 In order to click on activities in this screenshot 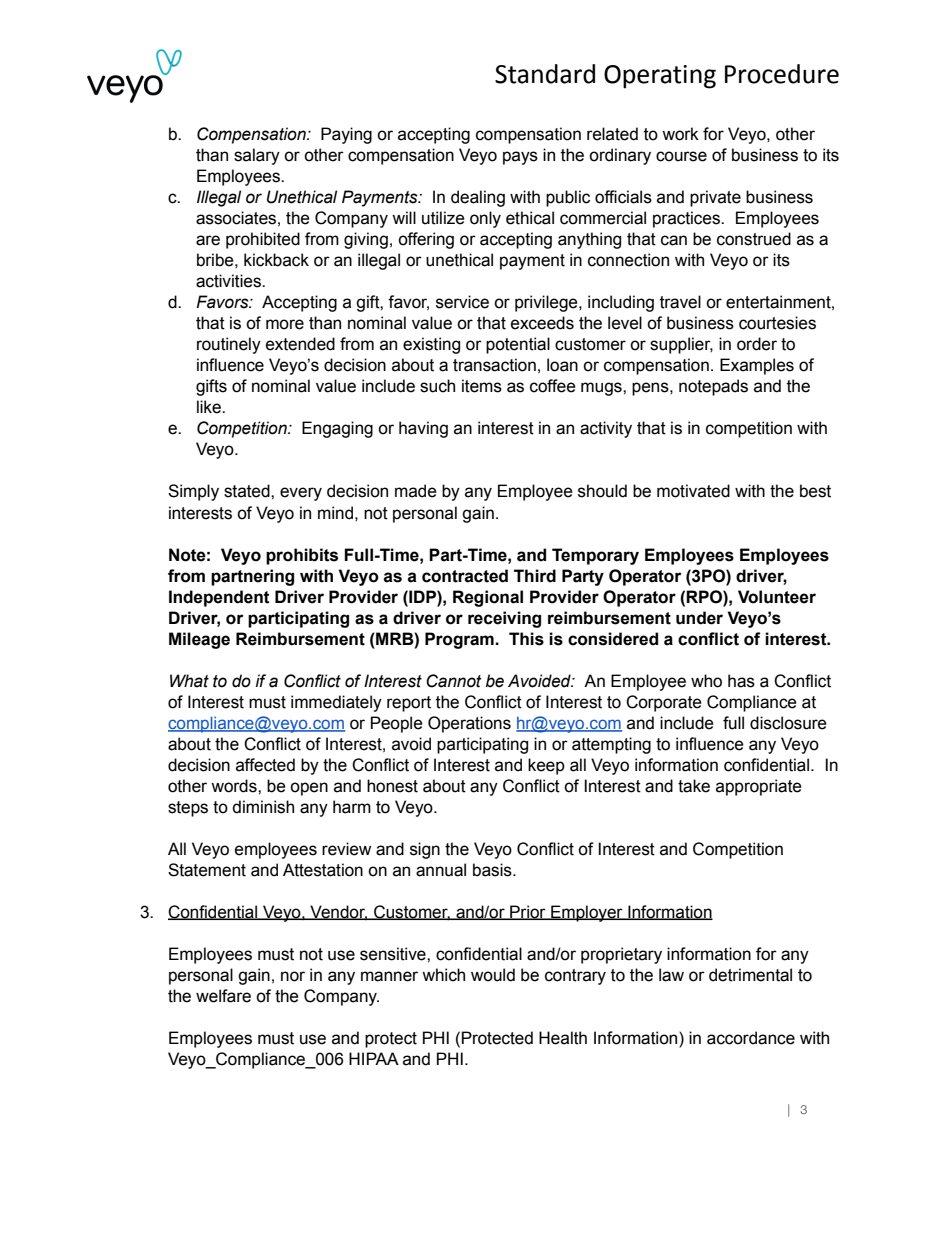, I will do `click(229, 281)`.
